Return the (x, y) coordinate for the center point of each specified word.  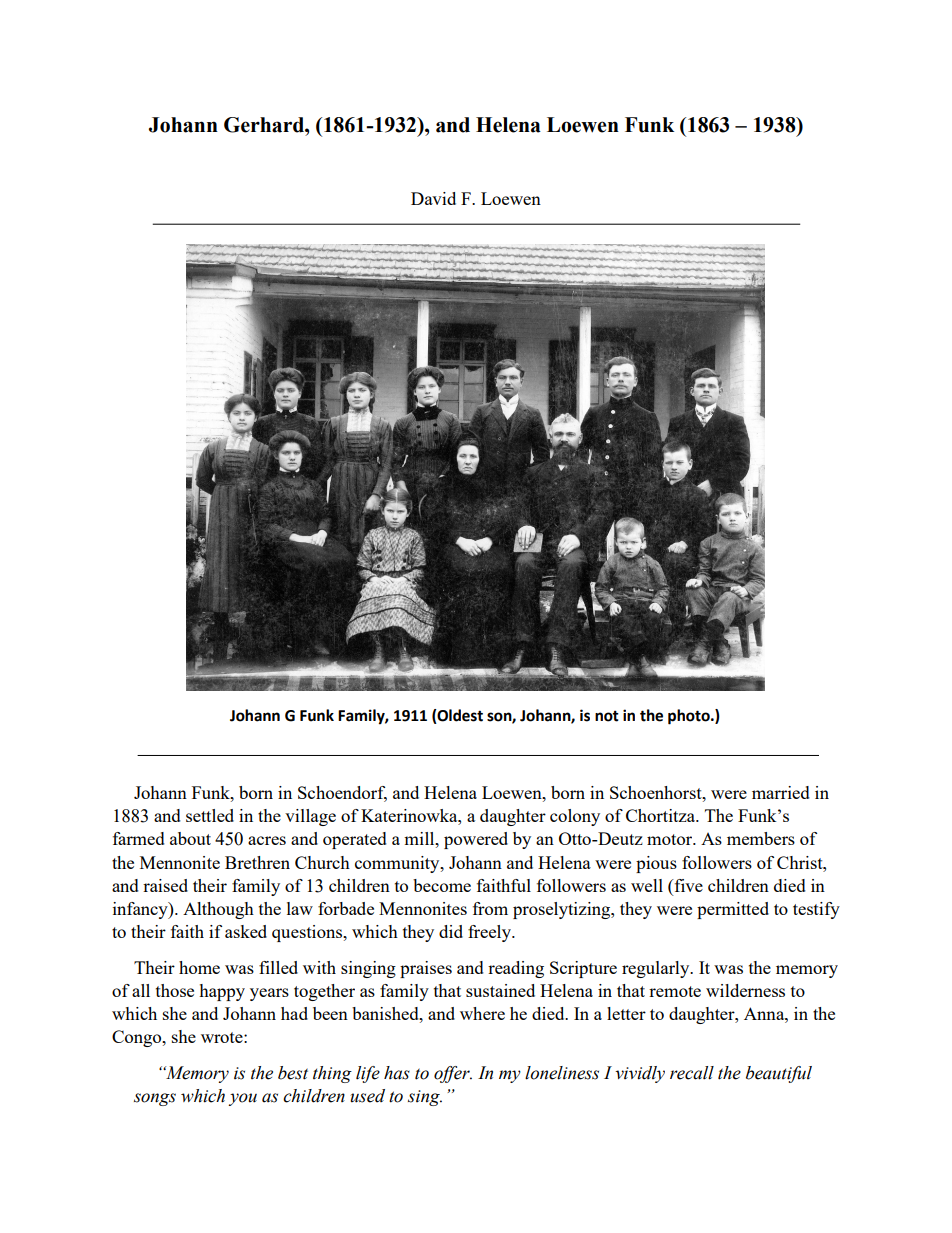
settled (210, 815)
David (433, 198)
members (761, 838)
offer (453, 1074)
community (398, 864)
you (242, 1099)
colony (575, 817)
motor (671, 839)
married (781, 792)
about (190, 838)
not (607, 716)
